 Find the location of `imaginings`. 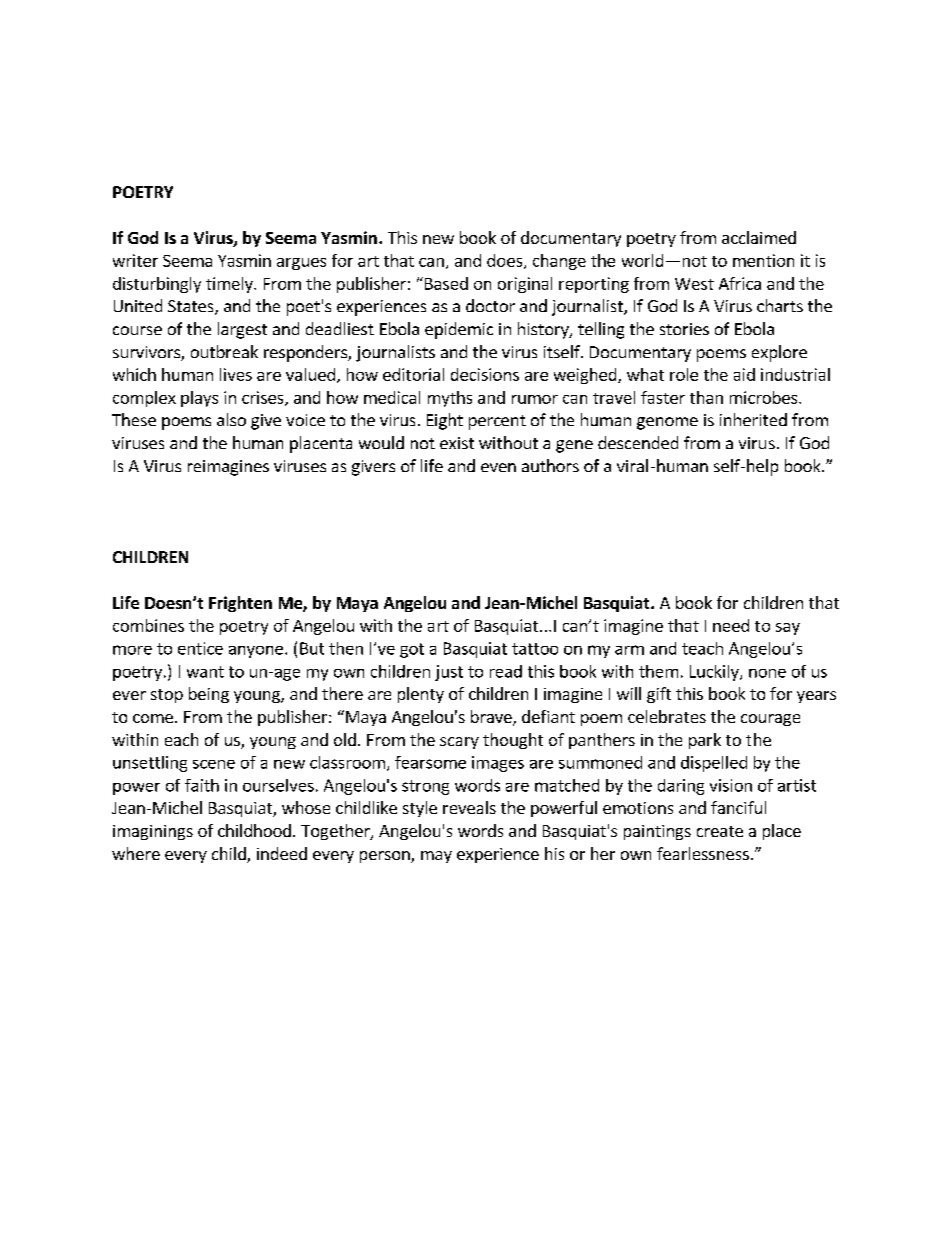

imaginings is located at coordinates (153, 832).
